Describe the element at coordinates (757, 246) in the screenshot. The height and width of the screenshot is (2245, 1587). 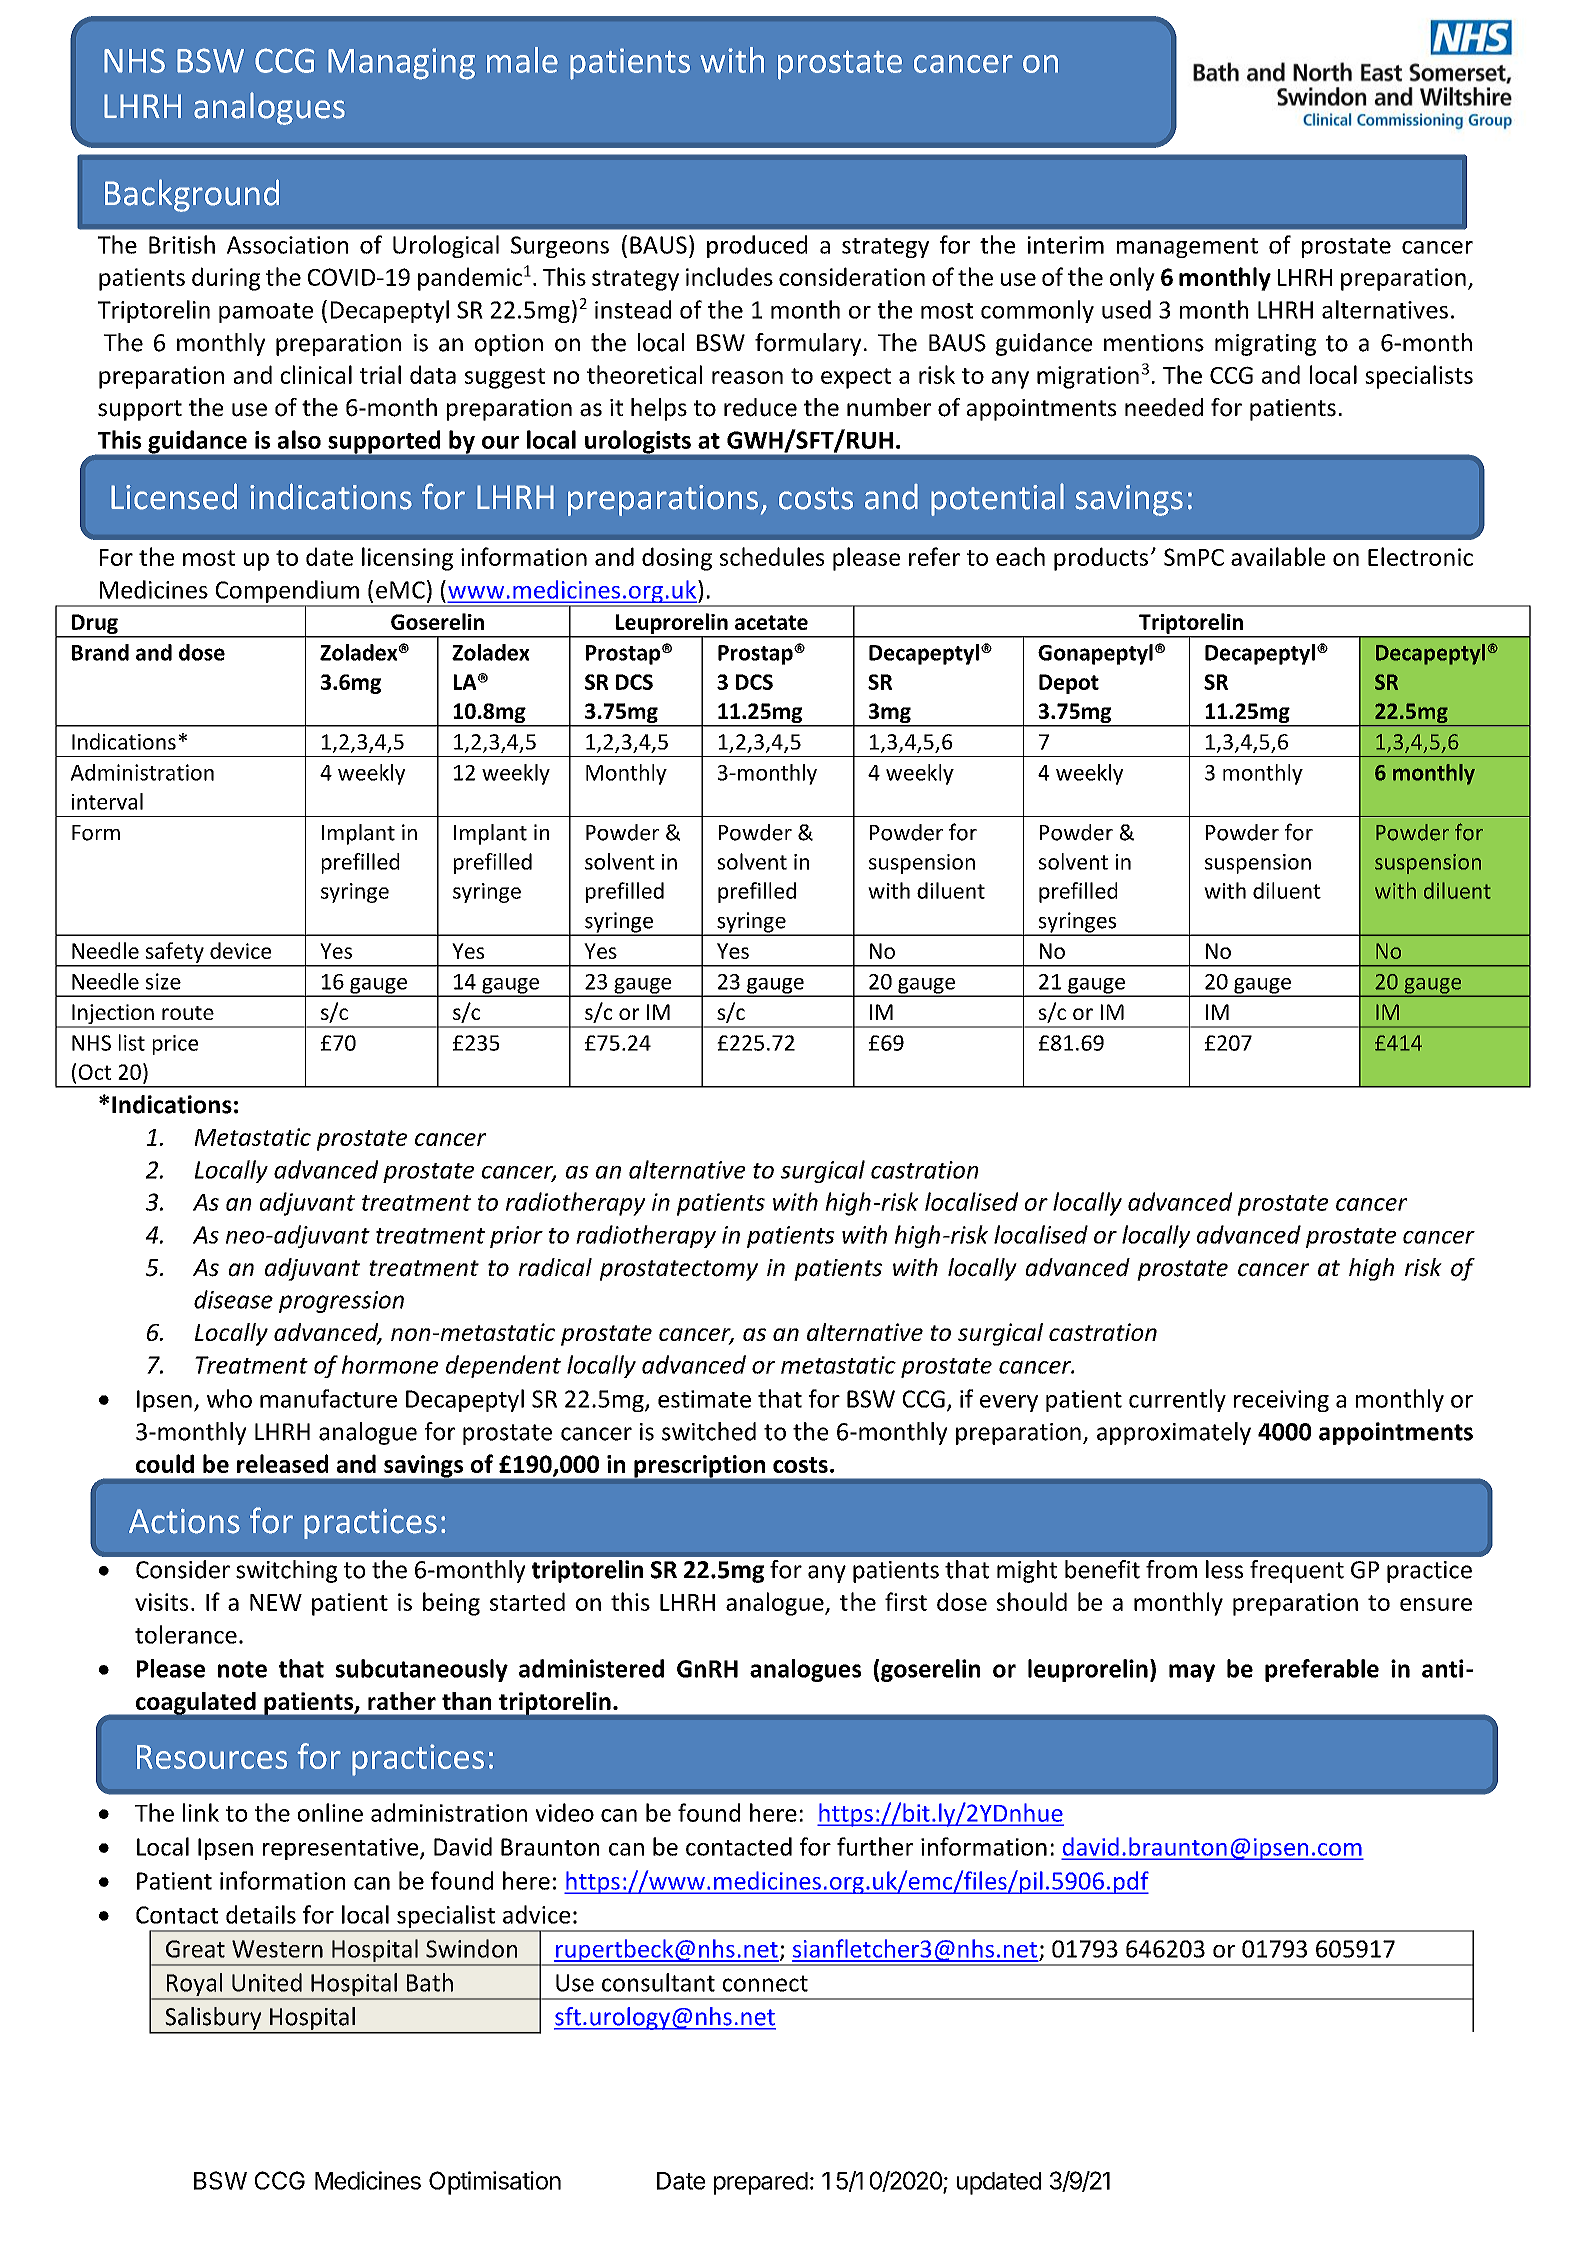
I see `produced` at that location.
